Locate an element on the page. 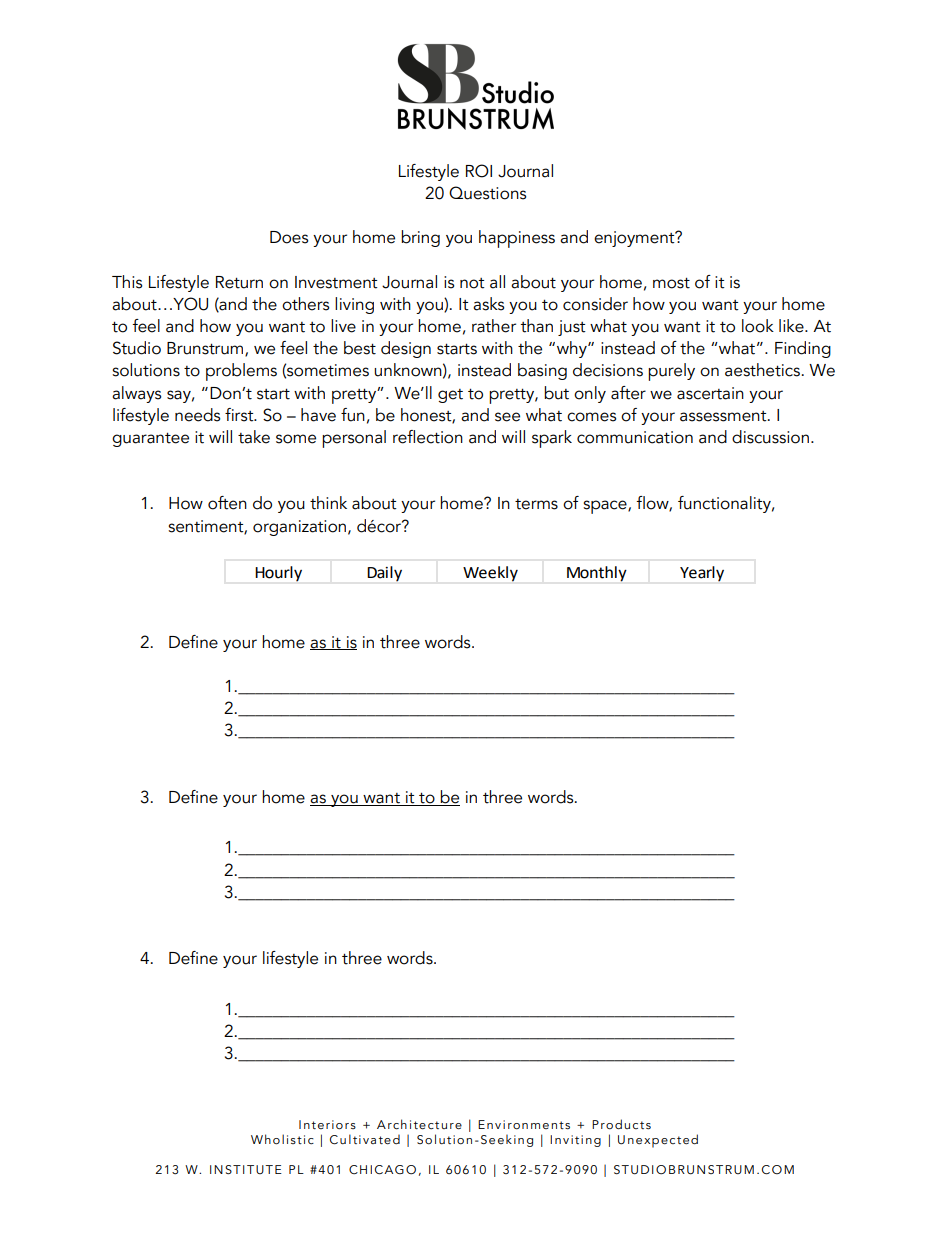 This image has width=952, height=1233. enjoyment is located at coordinates (635, 239).
